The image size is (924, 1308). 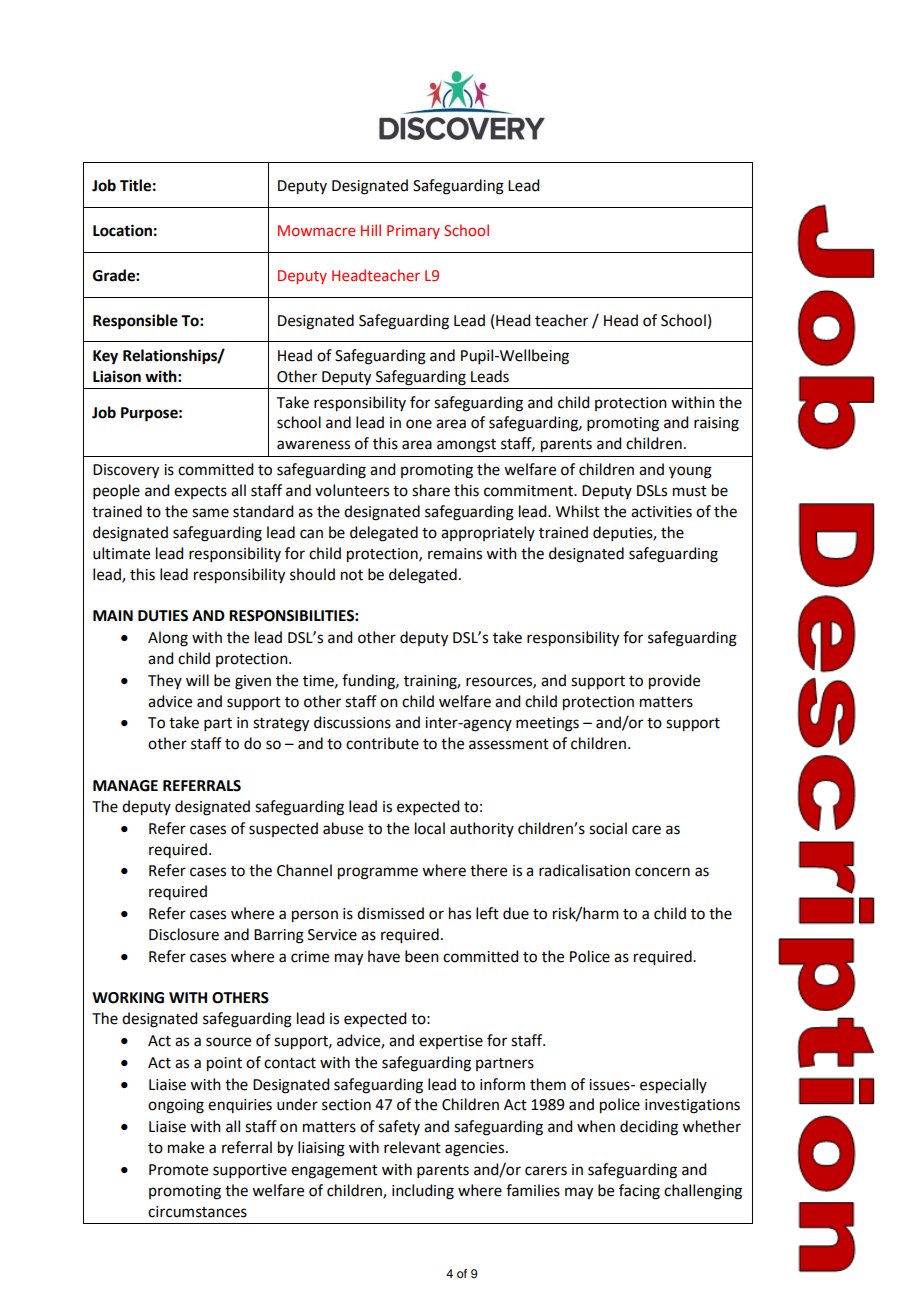 I want to click on Promote, so click(x=178, y=1170).
